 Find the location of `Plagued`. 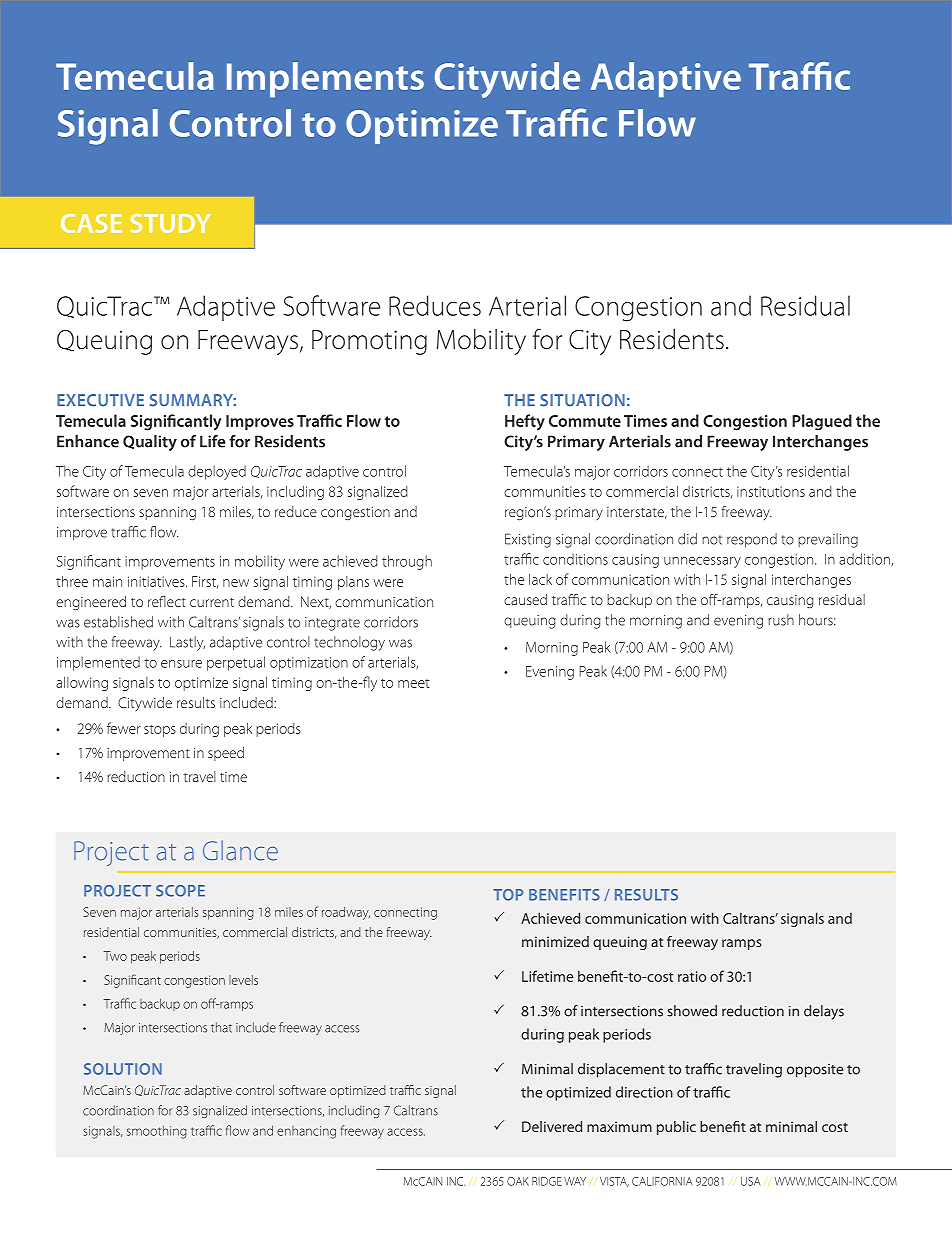

Plagued is located at coordinates (822, 422).
